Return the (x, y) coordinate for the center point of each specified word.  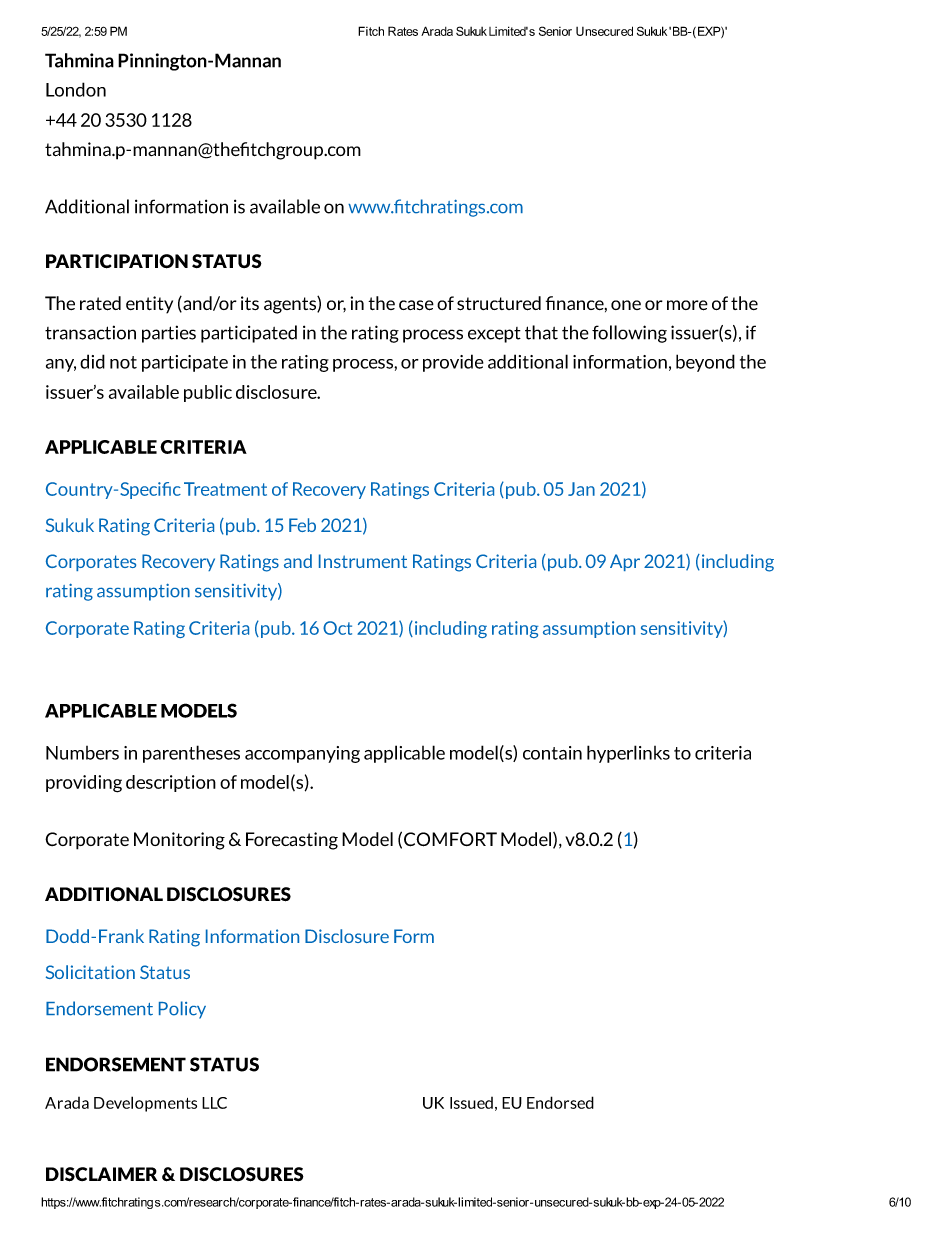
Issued (471, 1103)
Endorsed (560, 1102)
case (416, 305)
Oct (337, 628)
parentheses (191, 754)
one (626, 305)
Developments (145, 1104)
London (76, 89)
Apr (625, 562)
